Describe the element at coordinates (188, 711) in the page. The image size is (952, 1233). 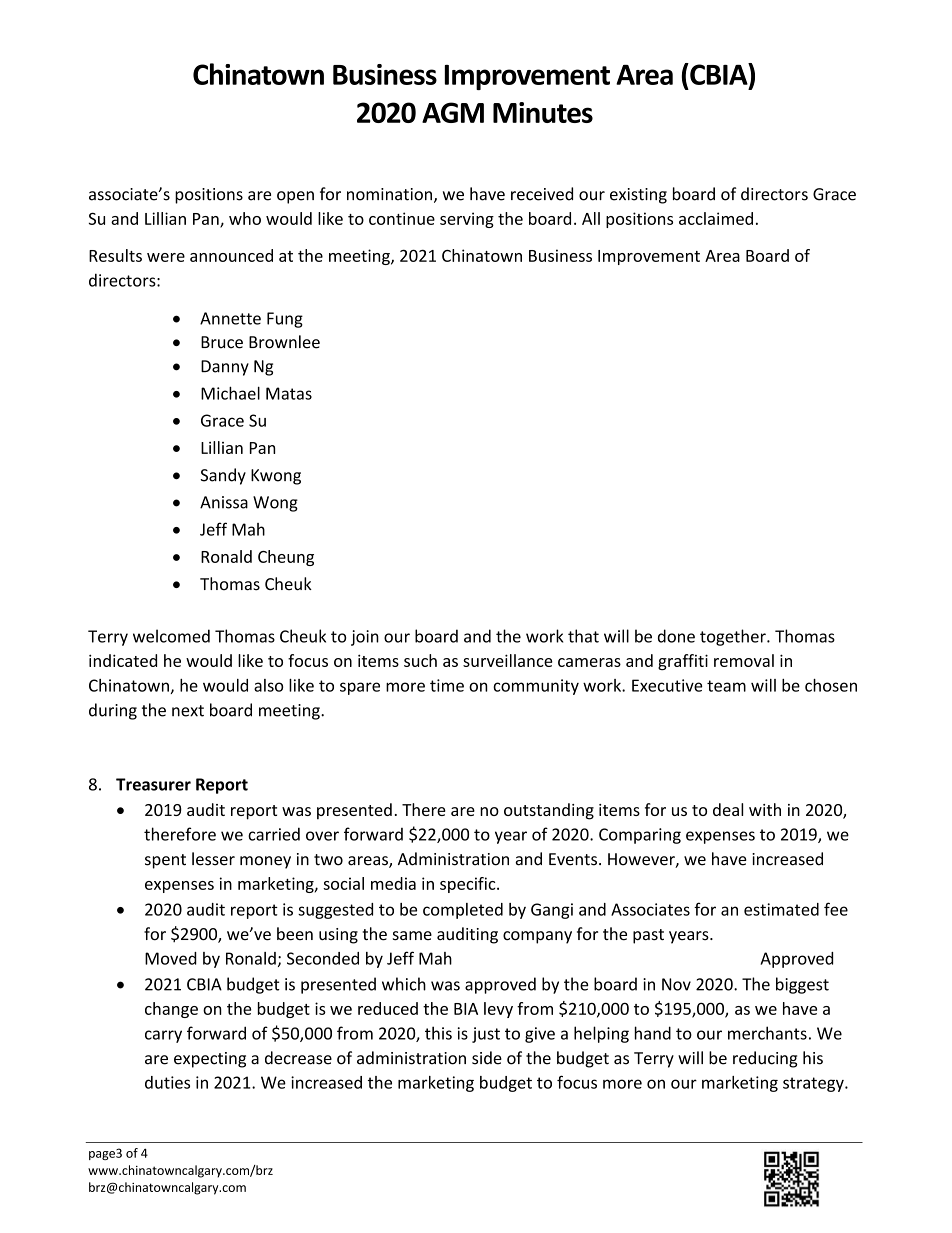
I see `next` at that location.
